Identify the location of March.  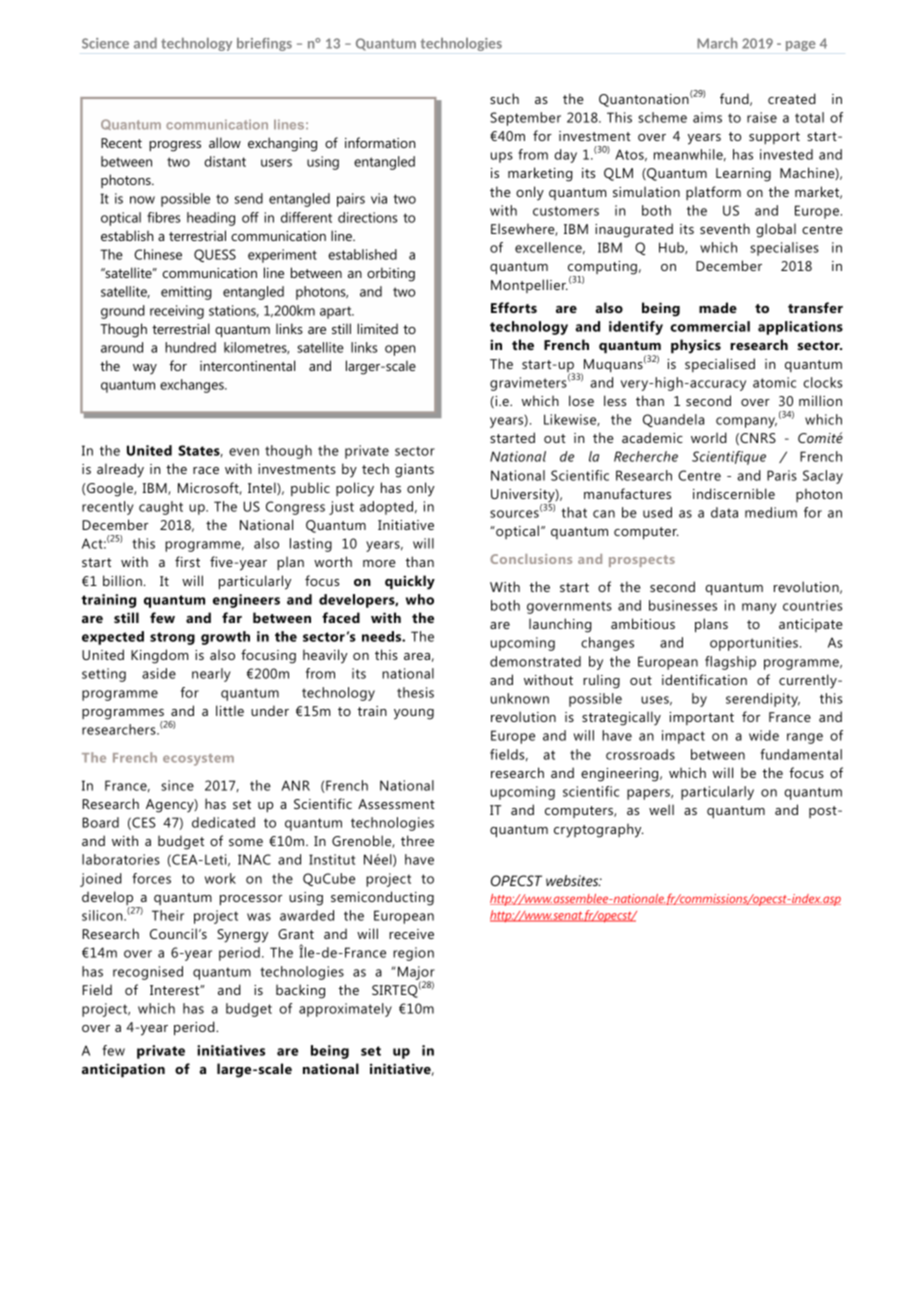
(717, 43).
